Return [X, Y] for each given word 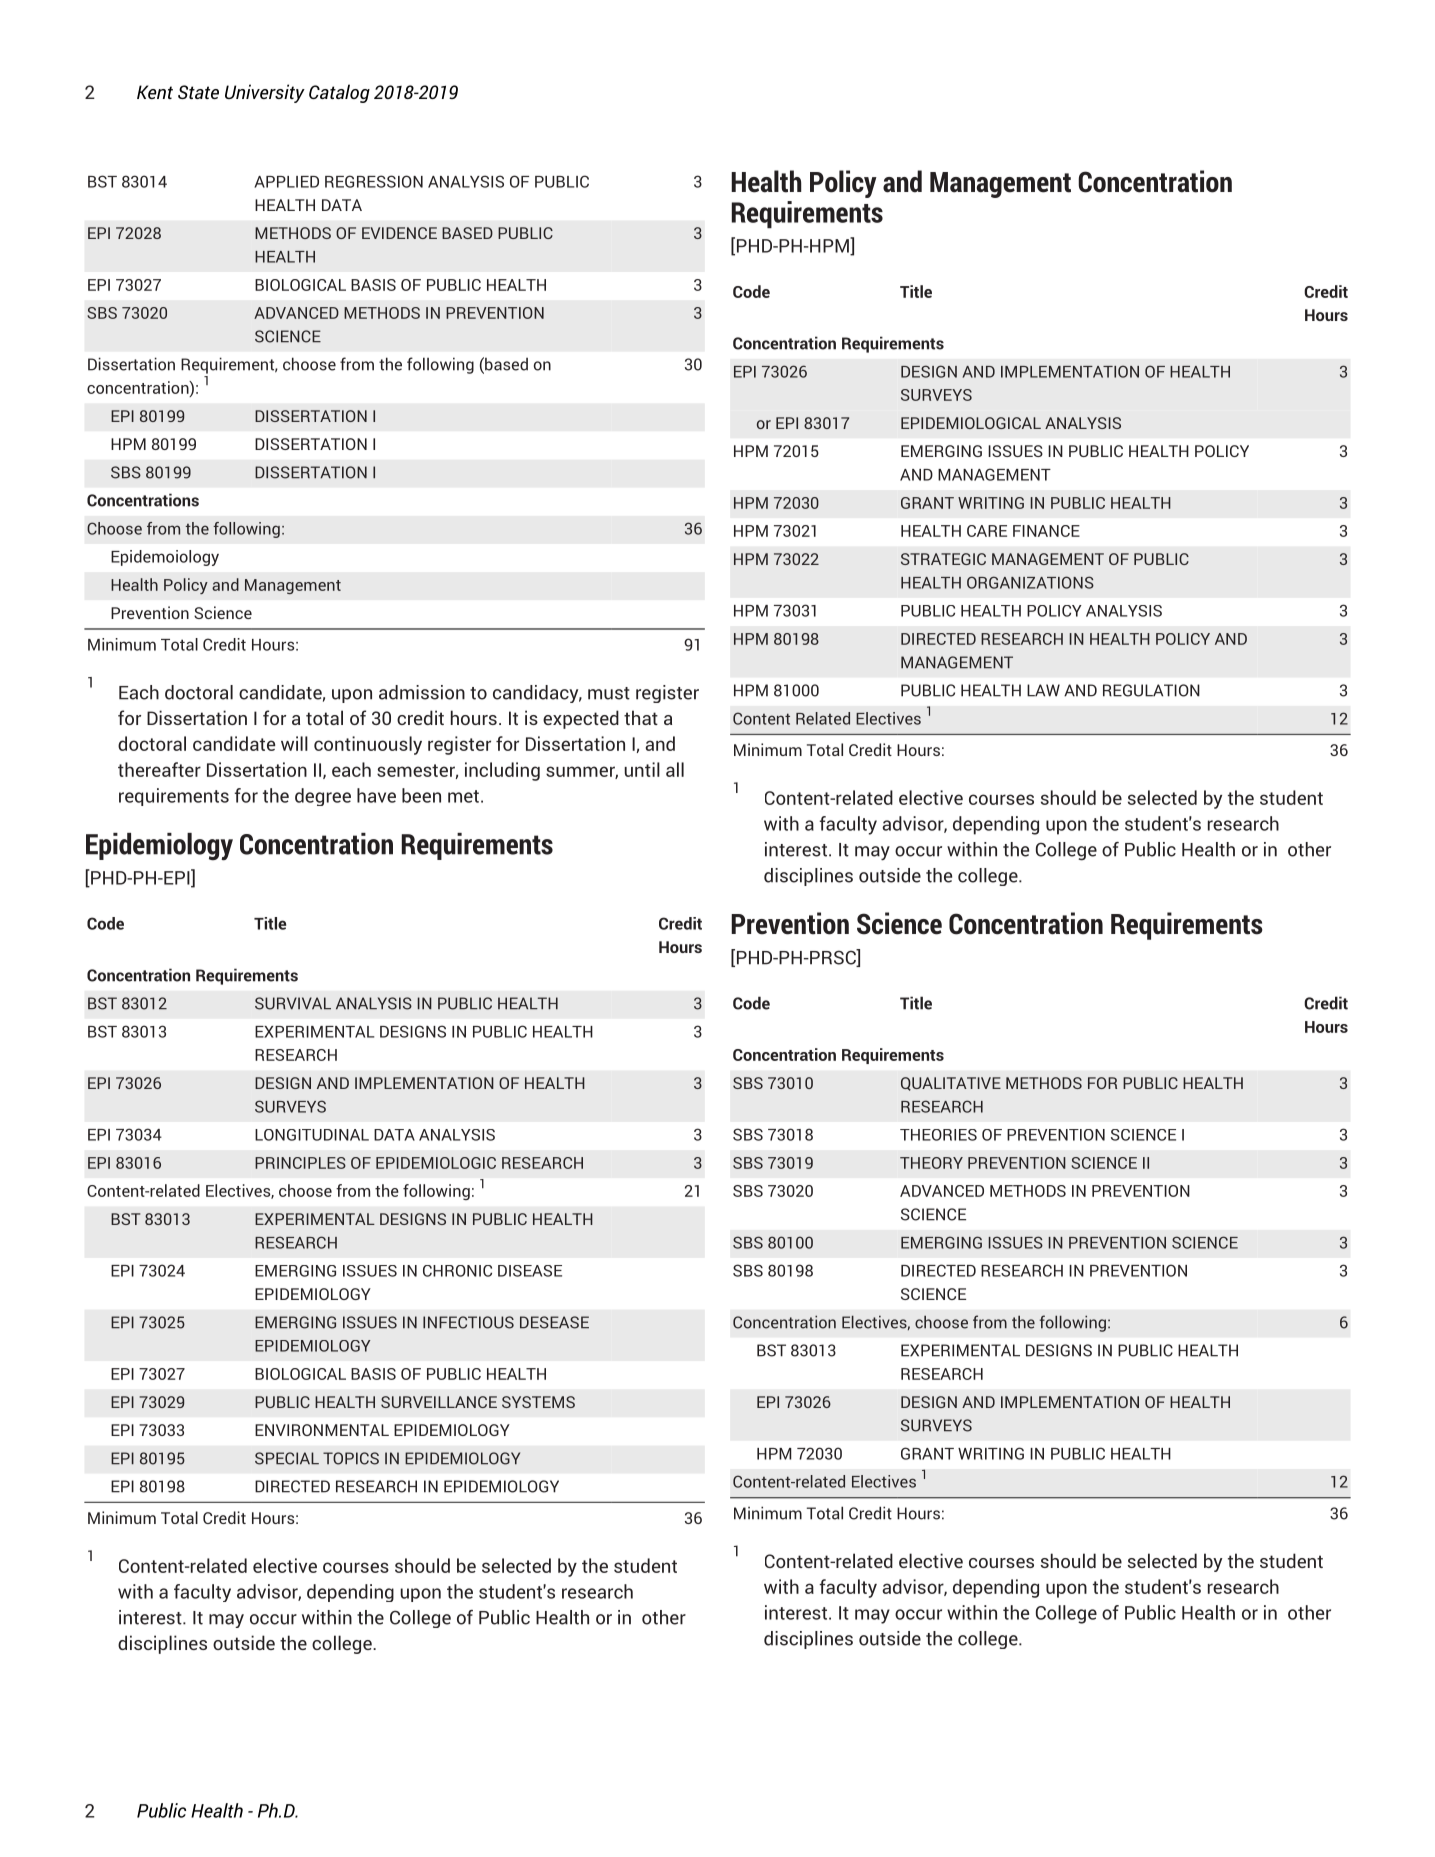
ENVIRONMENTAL [322, 1430]
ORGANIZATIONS [1030, 582]
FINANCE [1046, 531]
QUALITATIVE [951, 1084]
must [609, 693]
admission [422, 692]
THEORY [931, 1163]
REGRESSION [374, 181]
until [642, 769]
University [265, 93]
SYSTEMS [538, 1402]
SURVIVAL [293, 1003]
